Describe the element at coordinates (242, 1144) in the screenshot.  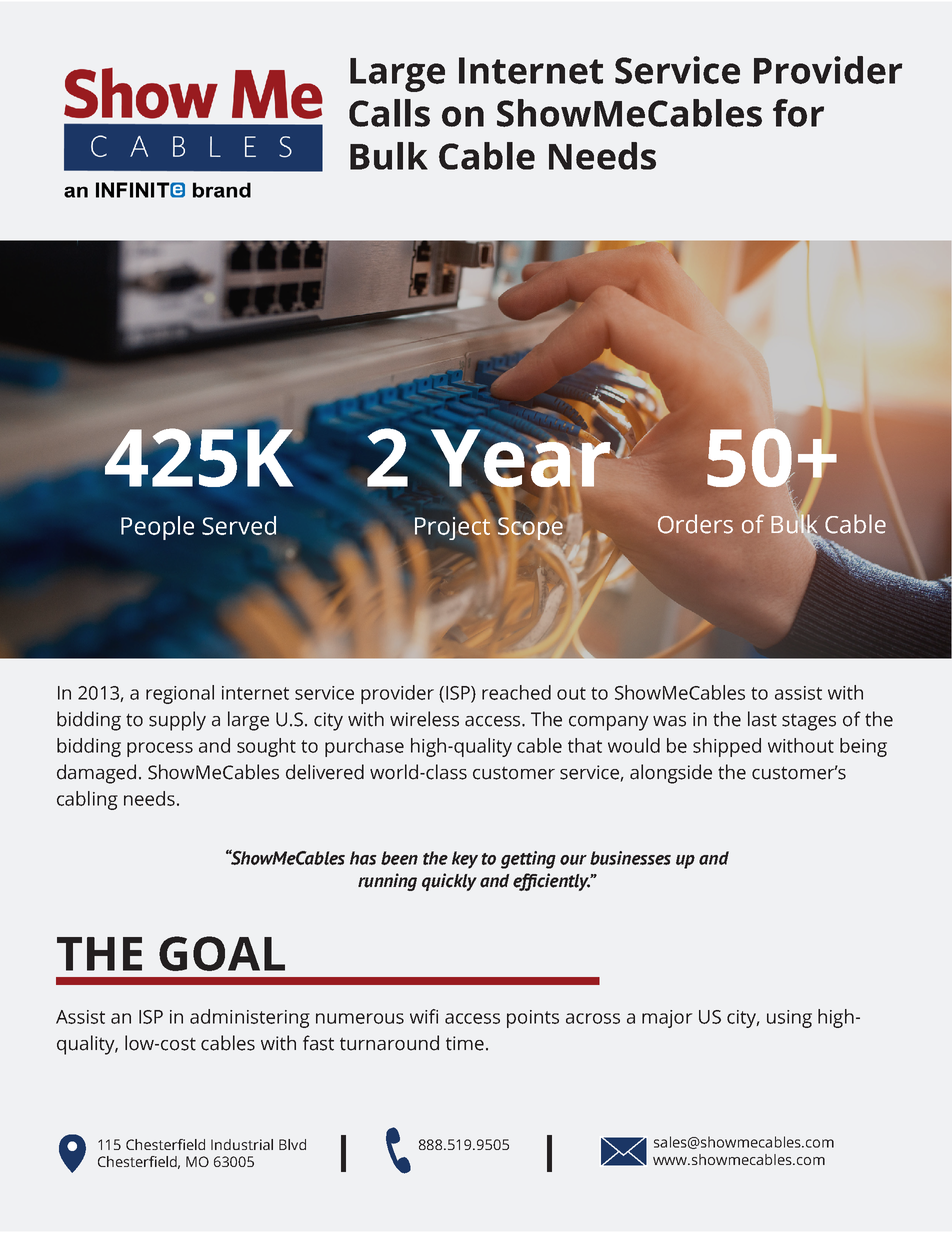
I see `Industrial` at that location.
